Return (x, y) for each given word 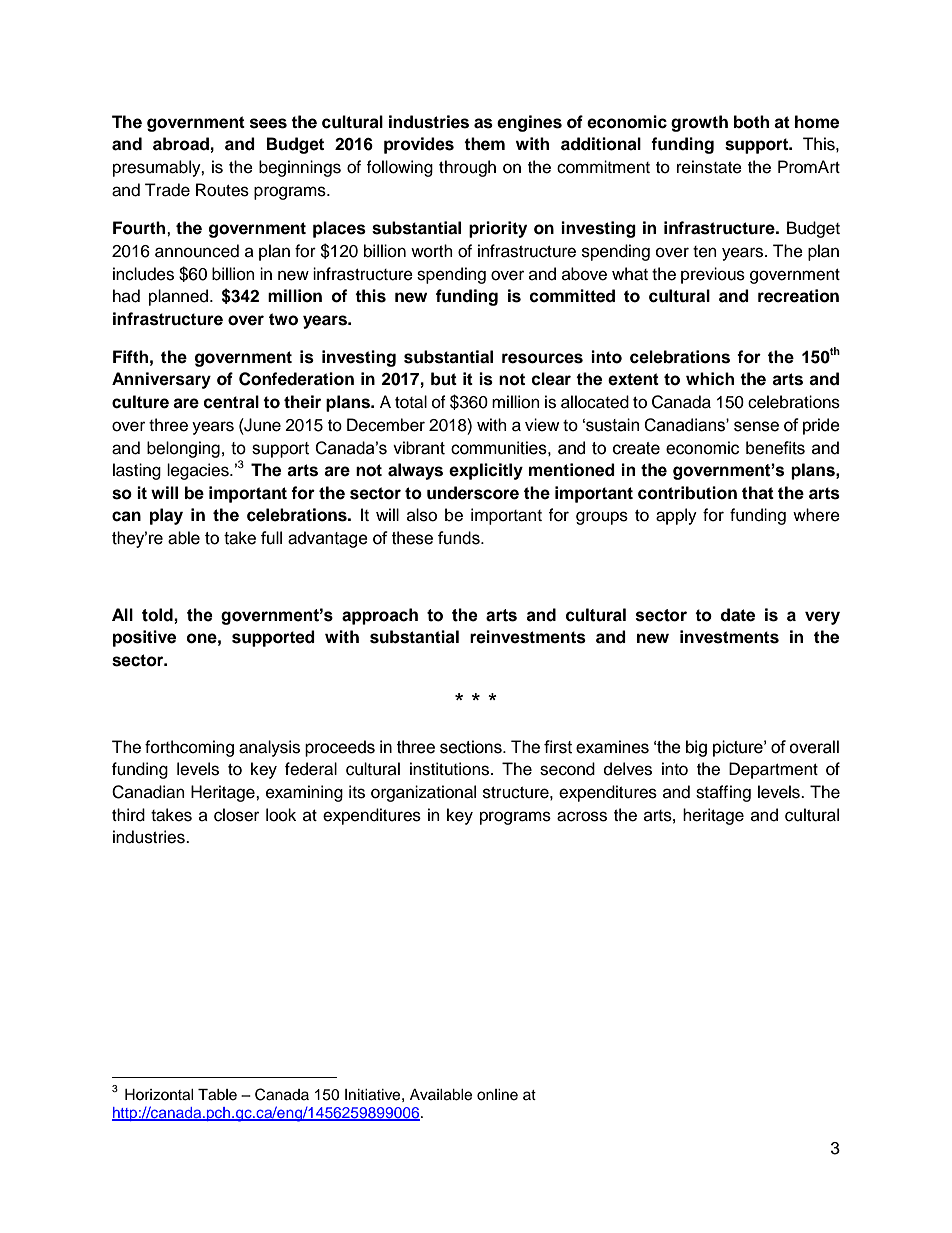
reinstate (709, 167)
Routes (222, 190)
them (484, 144)
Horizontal (159, 1095)
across (582, 816)
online (497, 1095)
